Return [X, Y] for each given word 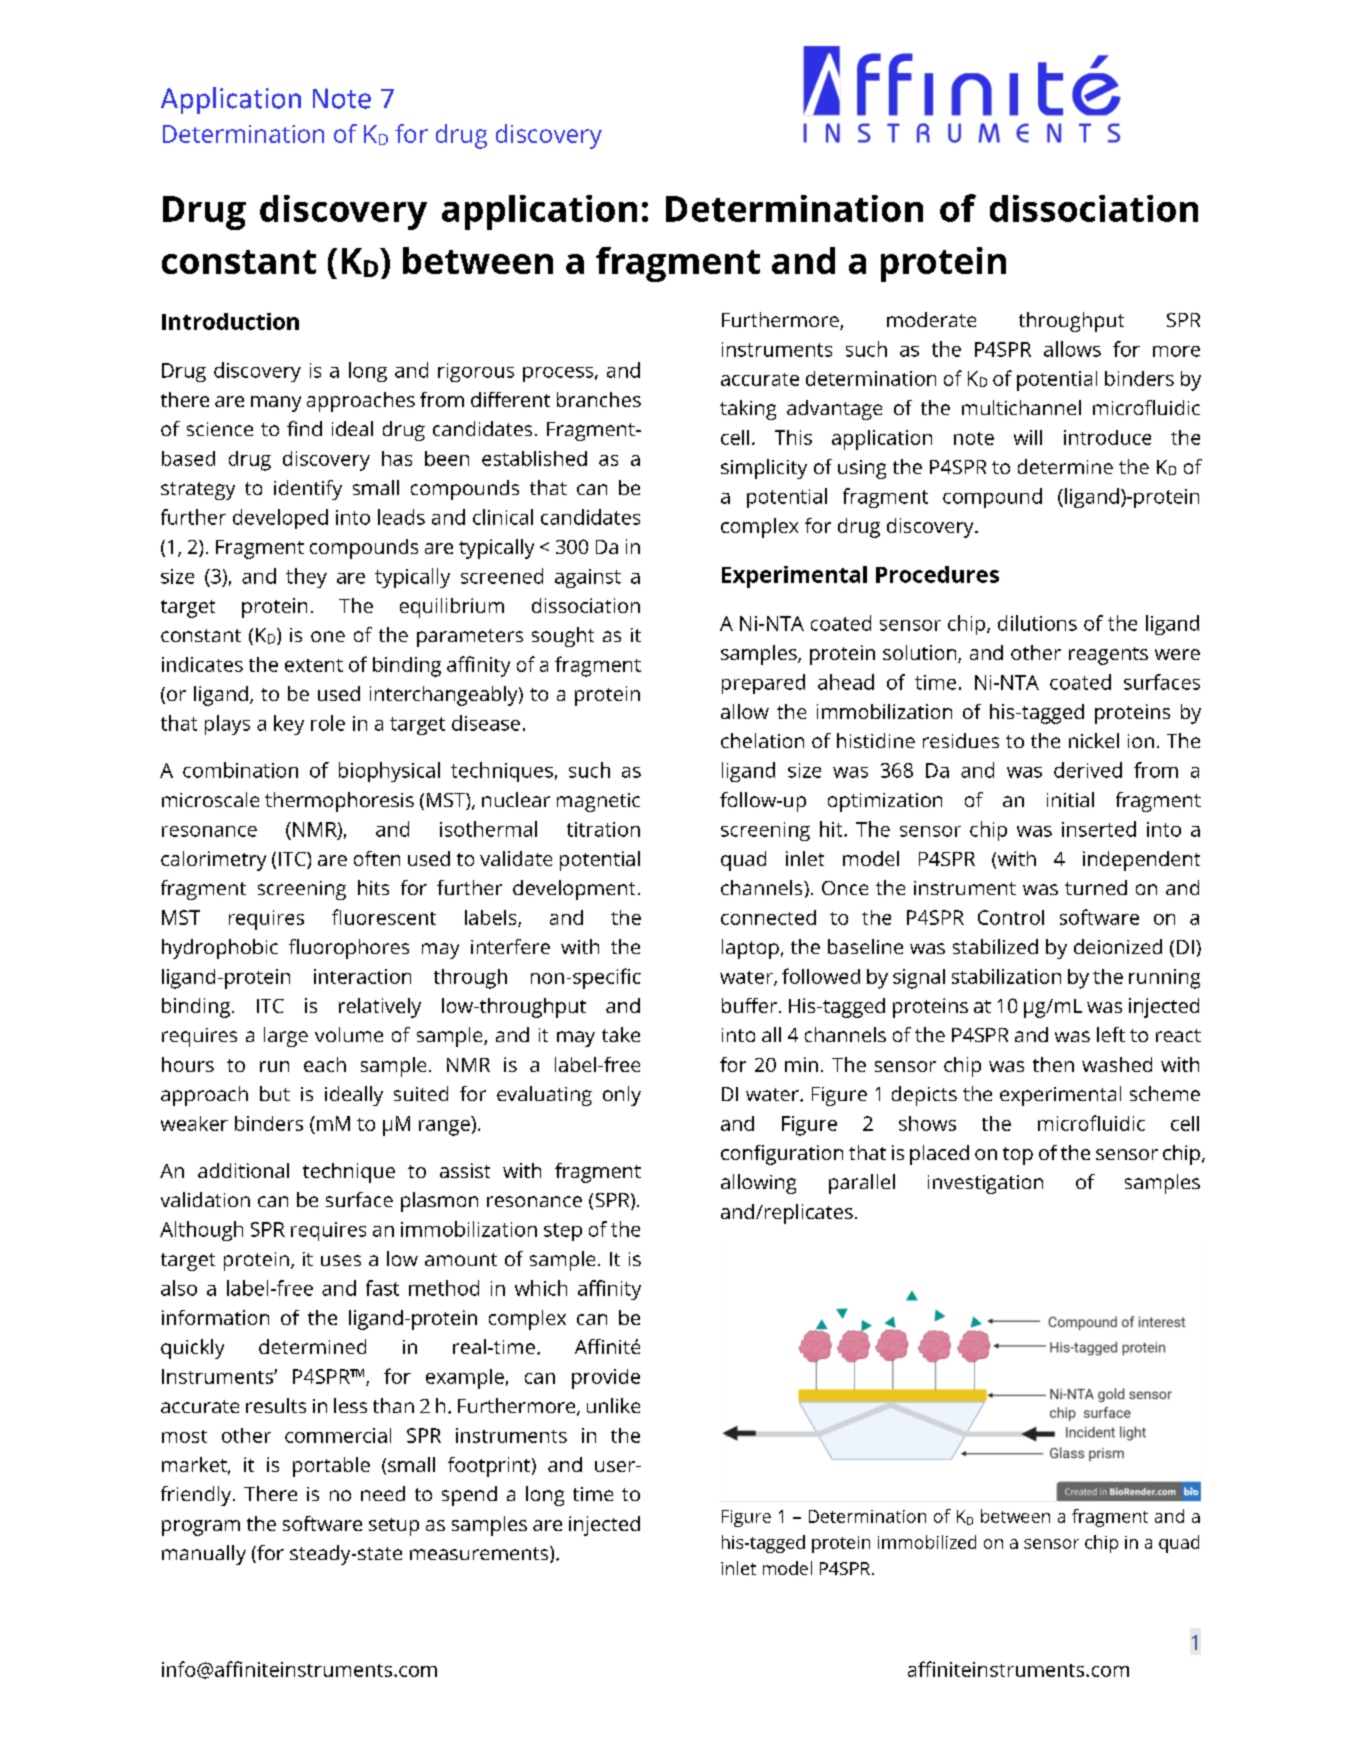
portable [331, 1467]
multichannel [1021, 407]
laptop [750, 949]
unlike [613, 1405]
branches [599, 399]
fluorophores [349, 949]
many [276, 404]
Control [1011, 917]
